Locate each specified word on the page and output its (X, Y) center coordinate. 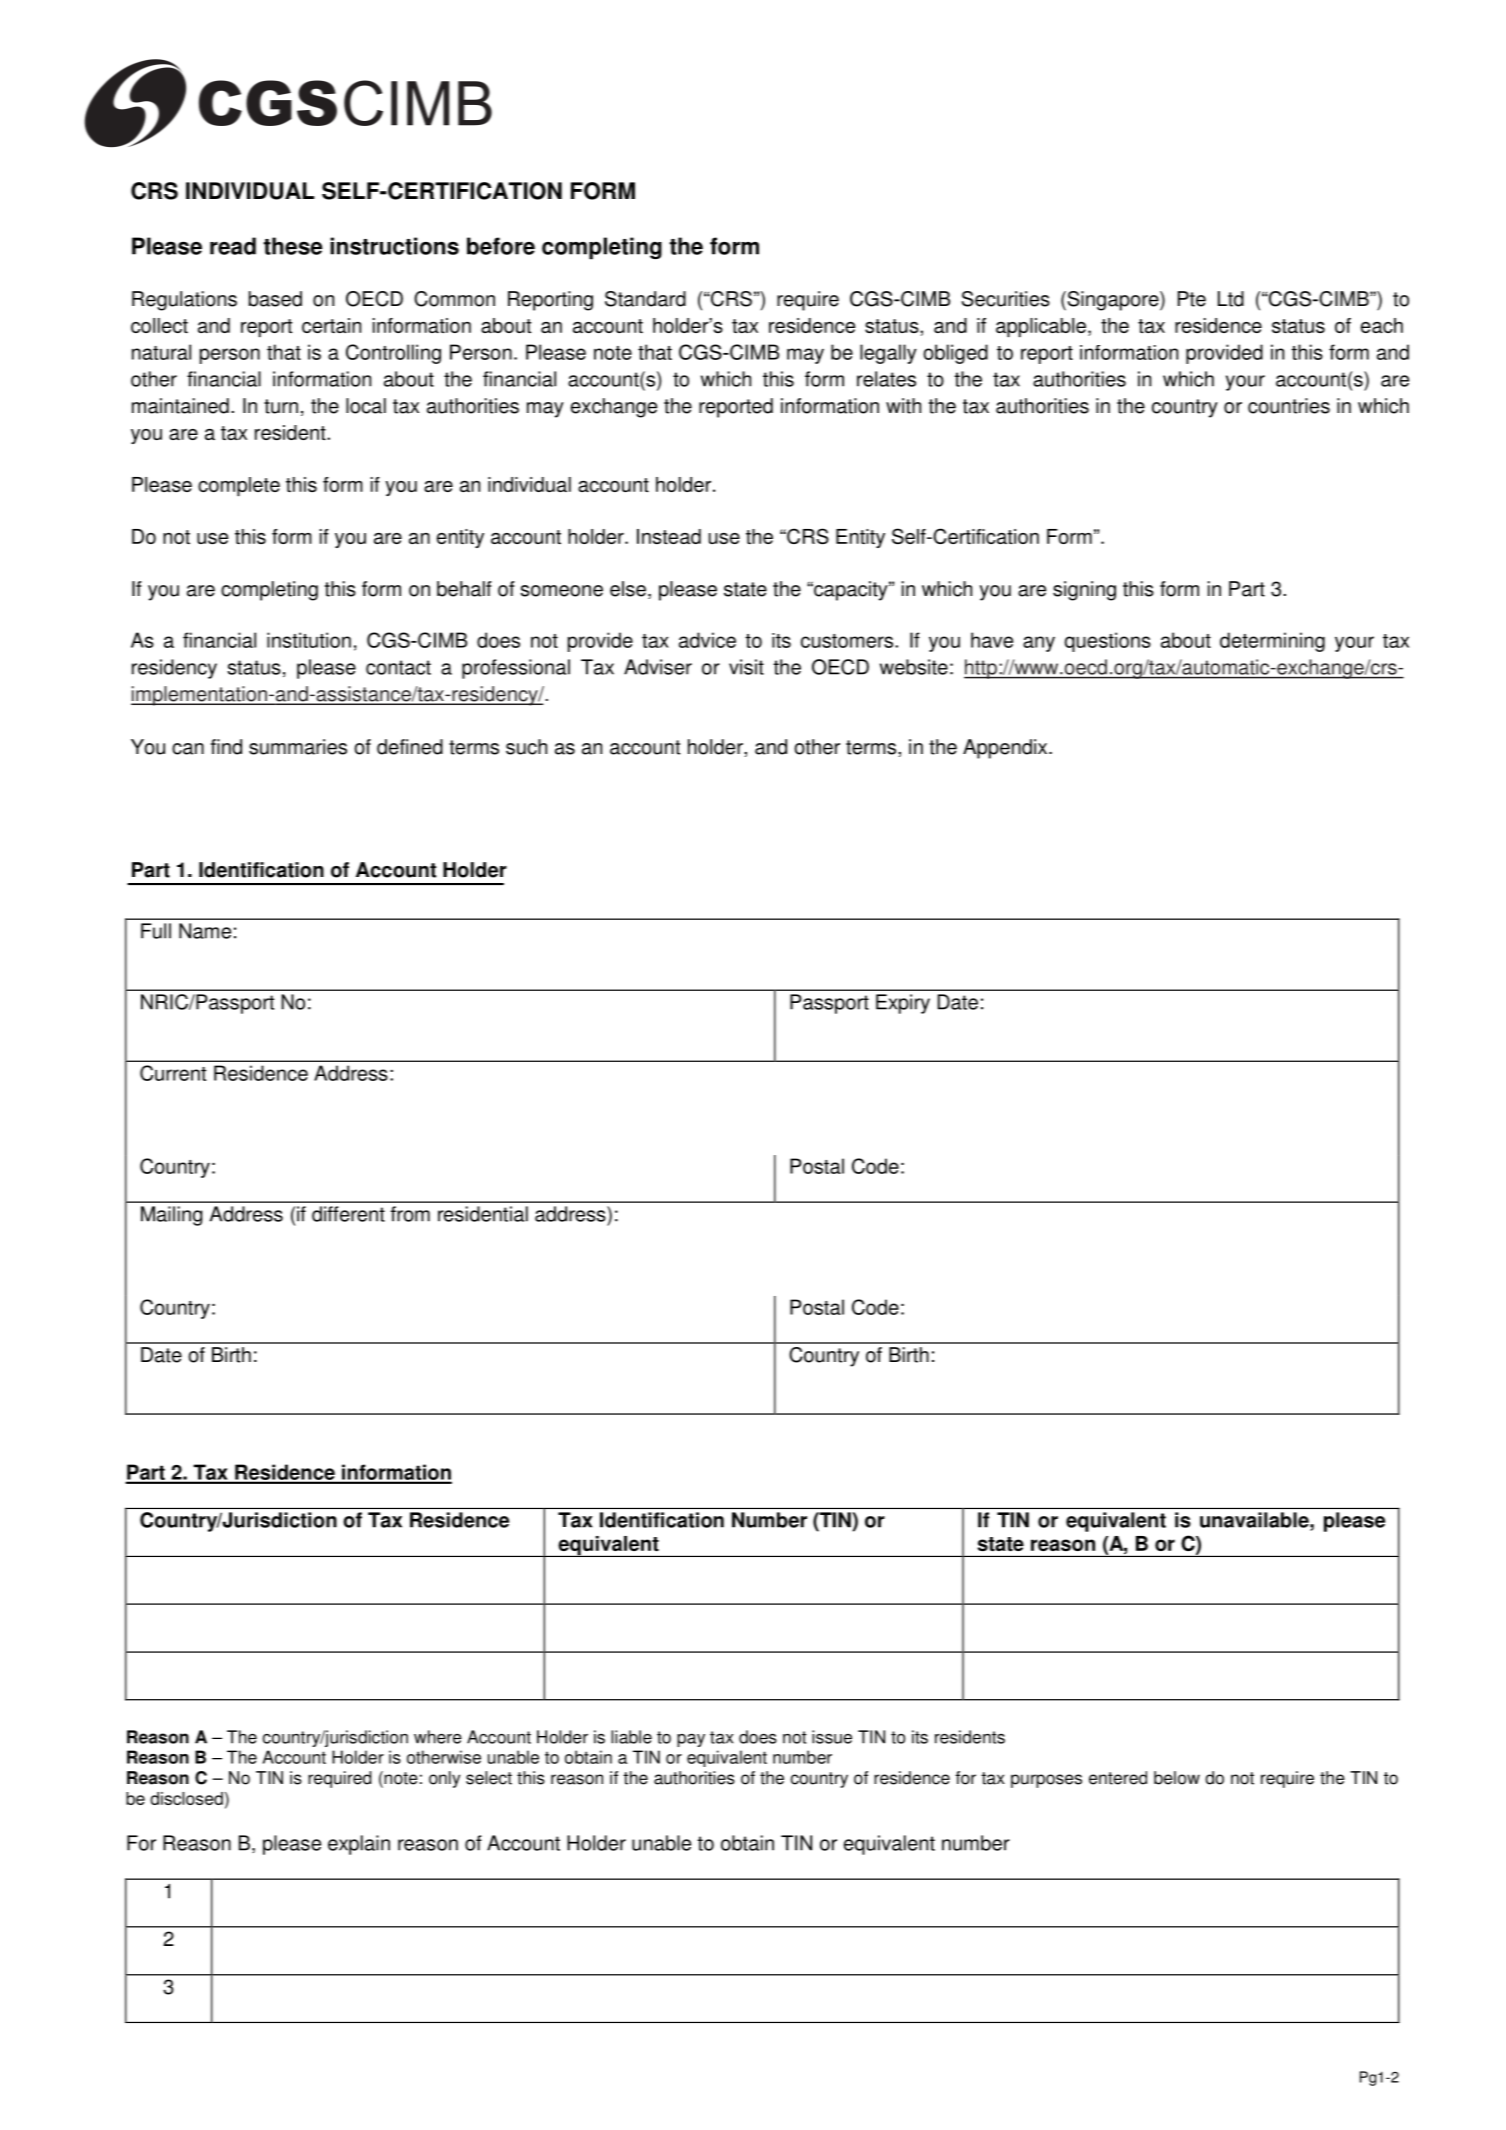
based (275, 299)
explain (359, 1845)
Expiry (903, 1004)
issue (832, 1737)
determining (1272, 642)
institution (309, 640)
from (410, 1214)
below (1177, 1778)
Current (173, 1073)
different (348, 1214)
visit (746, 667)
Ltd (1231, 299)
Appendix (1006, 749)
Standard (645, 299)
